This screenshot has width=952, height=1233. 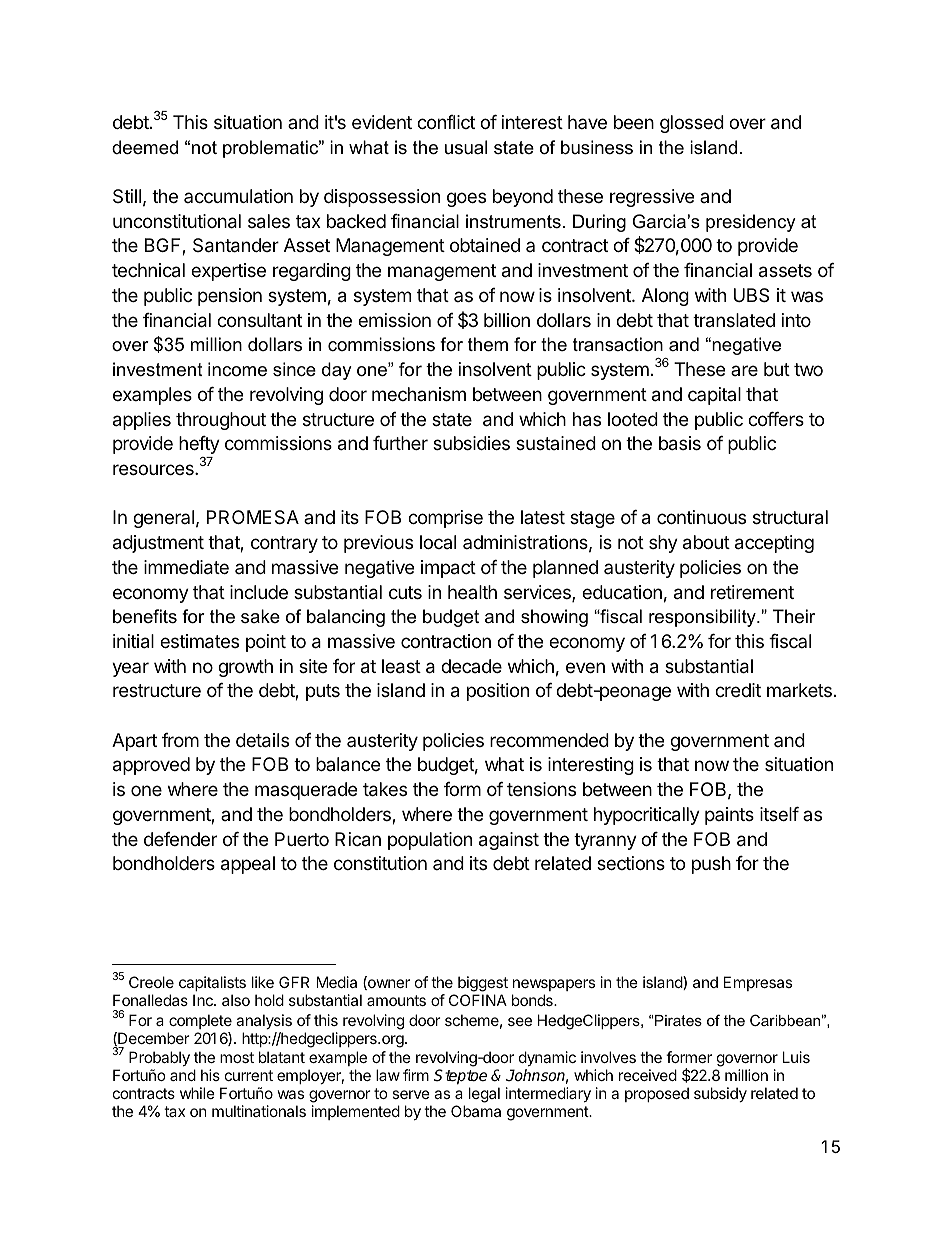 I want to click on population, so click(x=430, y=841).
